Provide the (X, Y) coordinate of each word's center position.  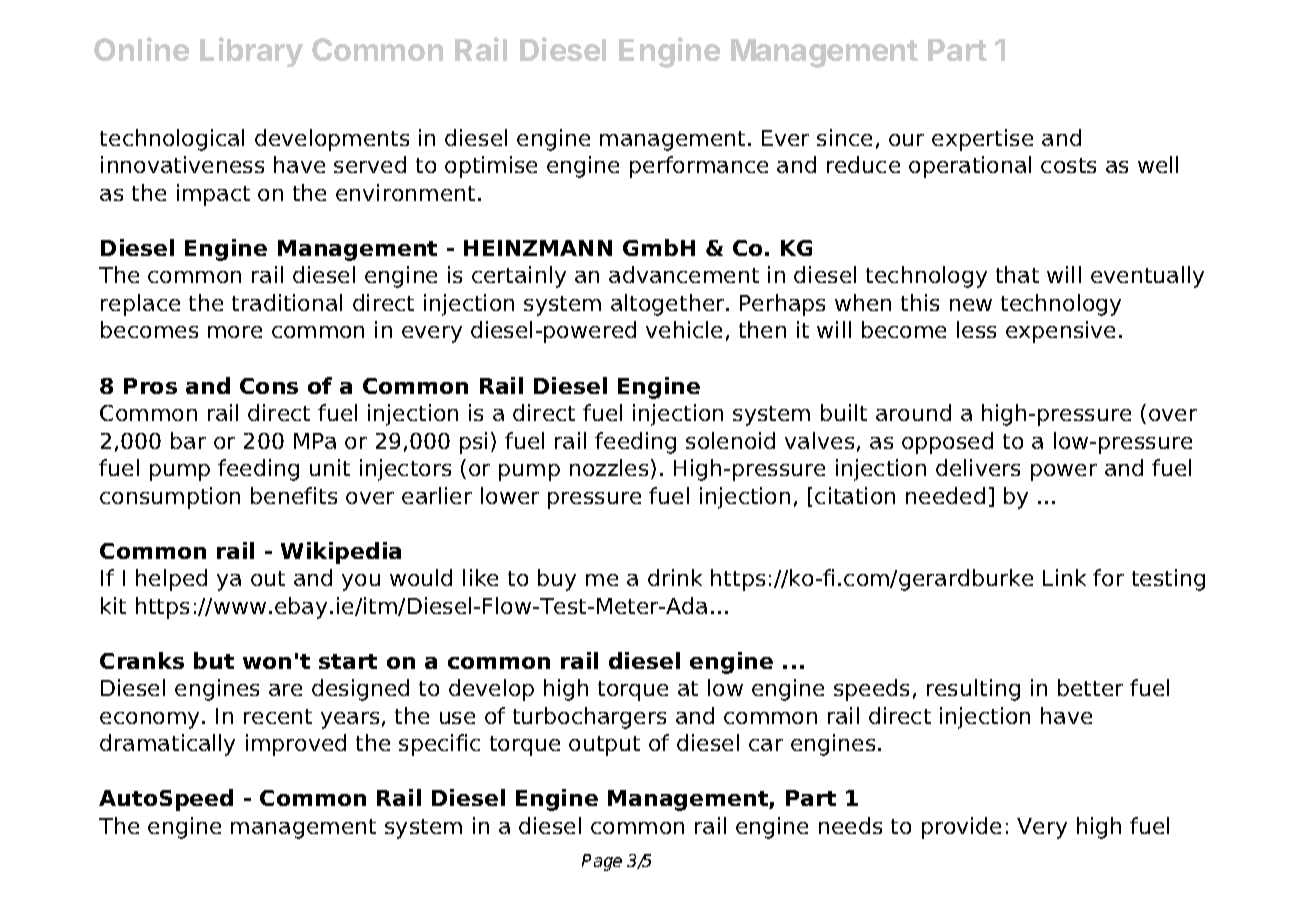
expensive (1060, 332)
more (235, 332)
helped (171, 580)
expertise (982, 140)
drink (675, 577)
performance (699, 167)
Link (1064, 577)
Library (251, 52)
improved (296, 745)
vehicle (684, 329)
